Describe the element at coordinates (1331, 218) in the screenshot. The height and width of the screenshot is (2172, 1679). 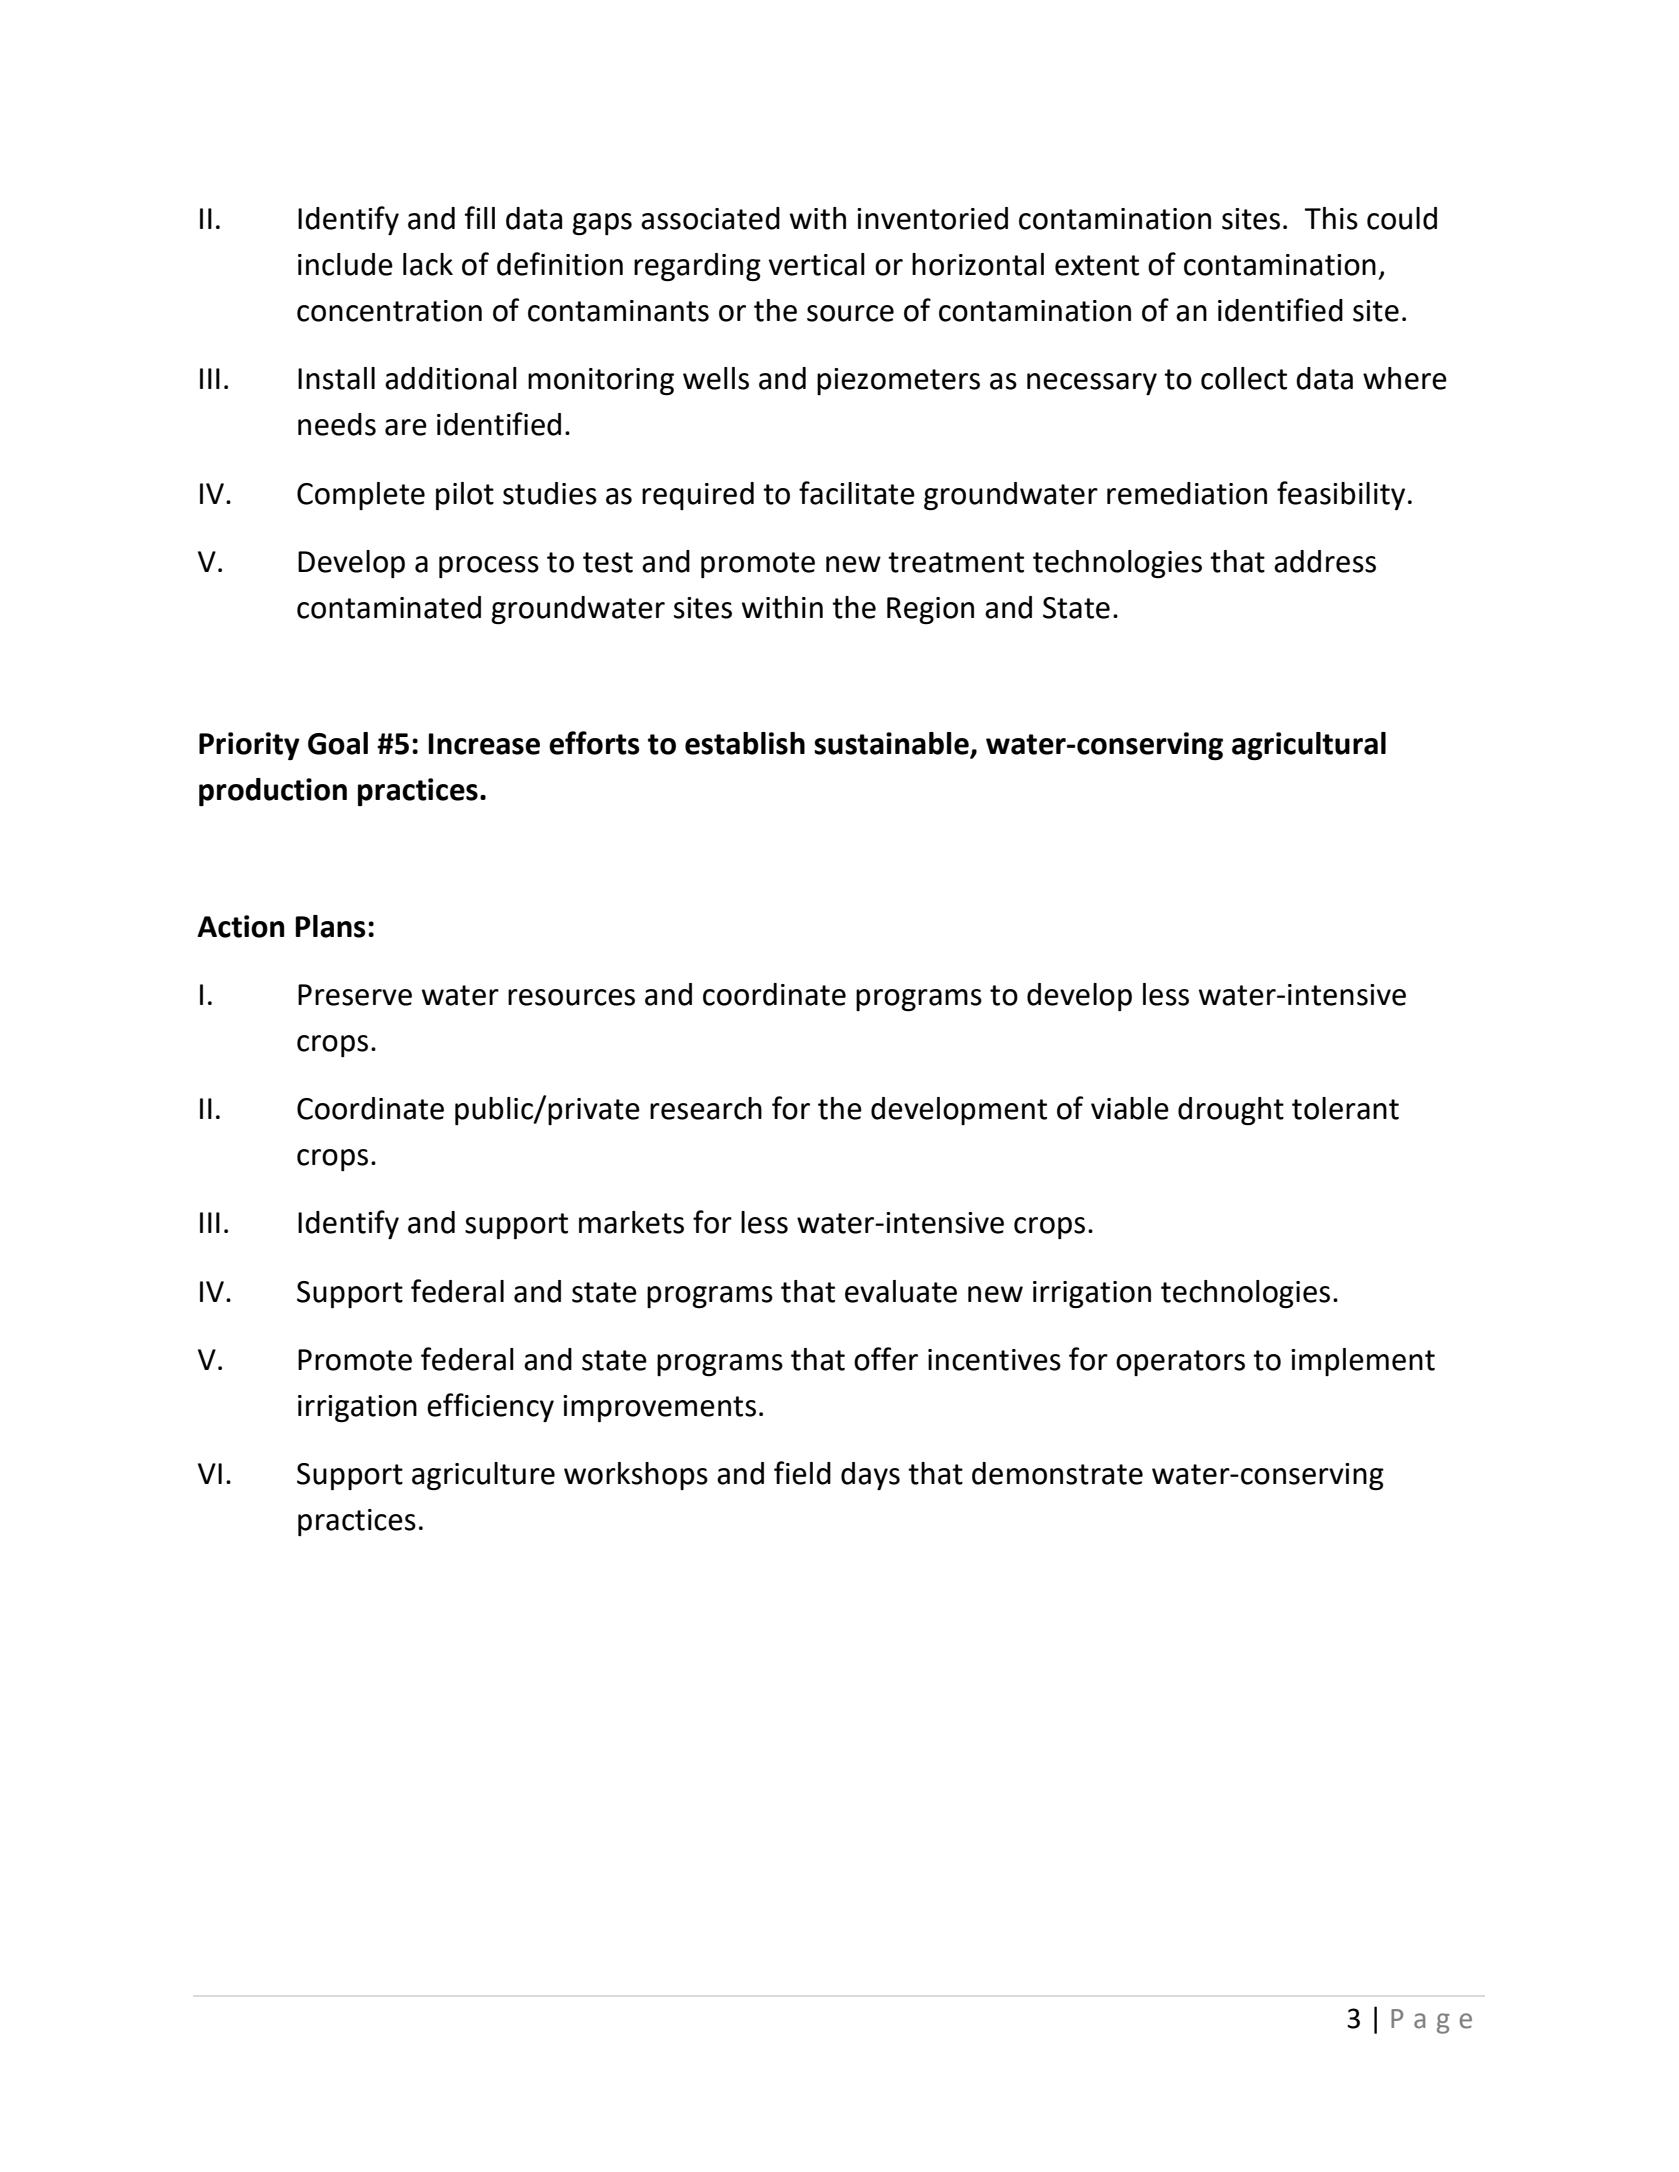
I see `This` at that location.
